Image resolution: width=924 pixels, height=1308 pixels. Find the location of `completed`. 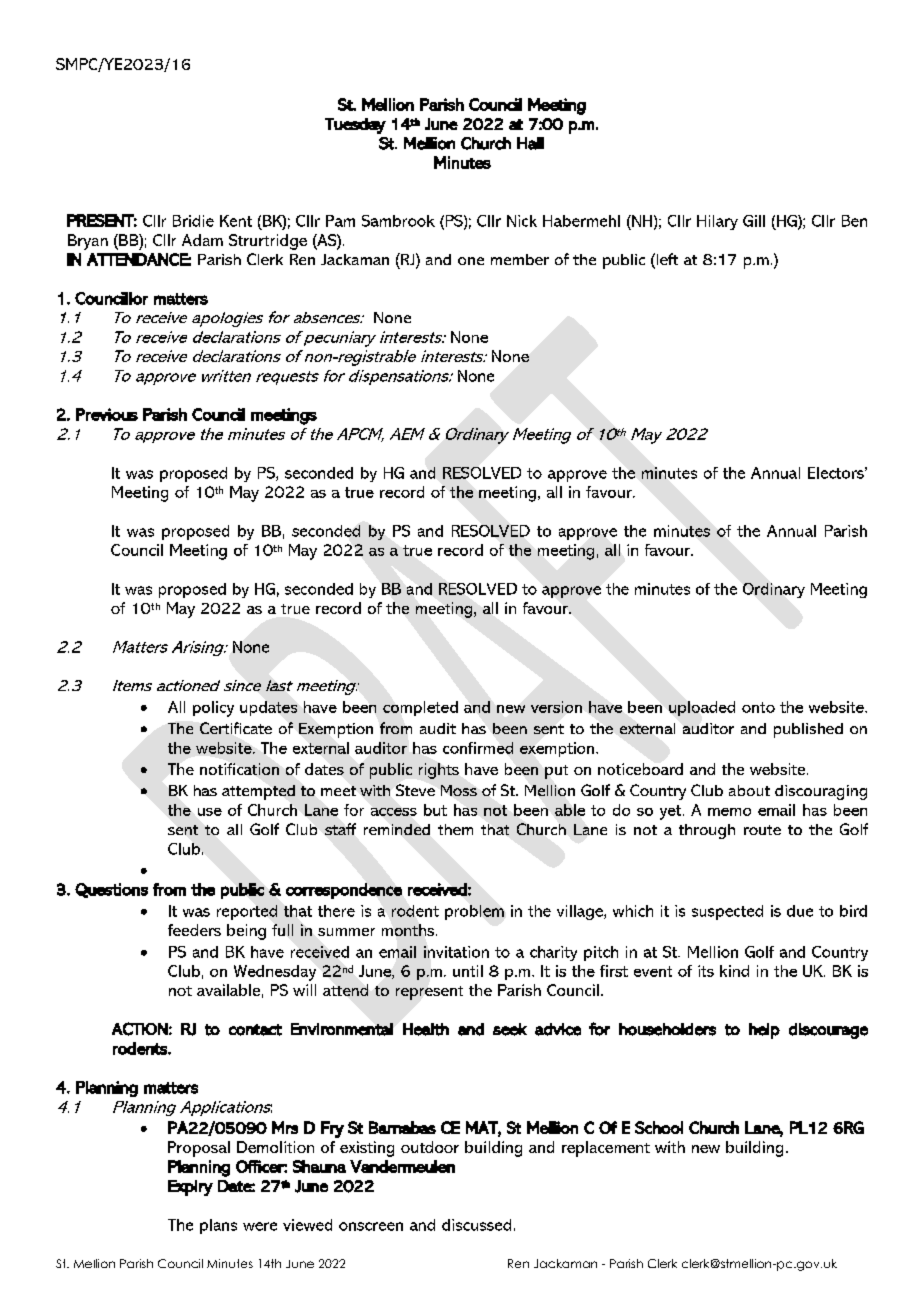

completed is located at coordinates (420, 708).
